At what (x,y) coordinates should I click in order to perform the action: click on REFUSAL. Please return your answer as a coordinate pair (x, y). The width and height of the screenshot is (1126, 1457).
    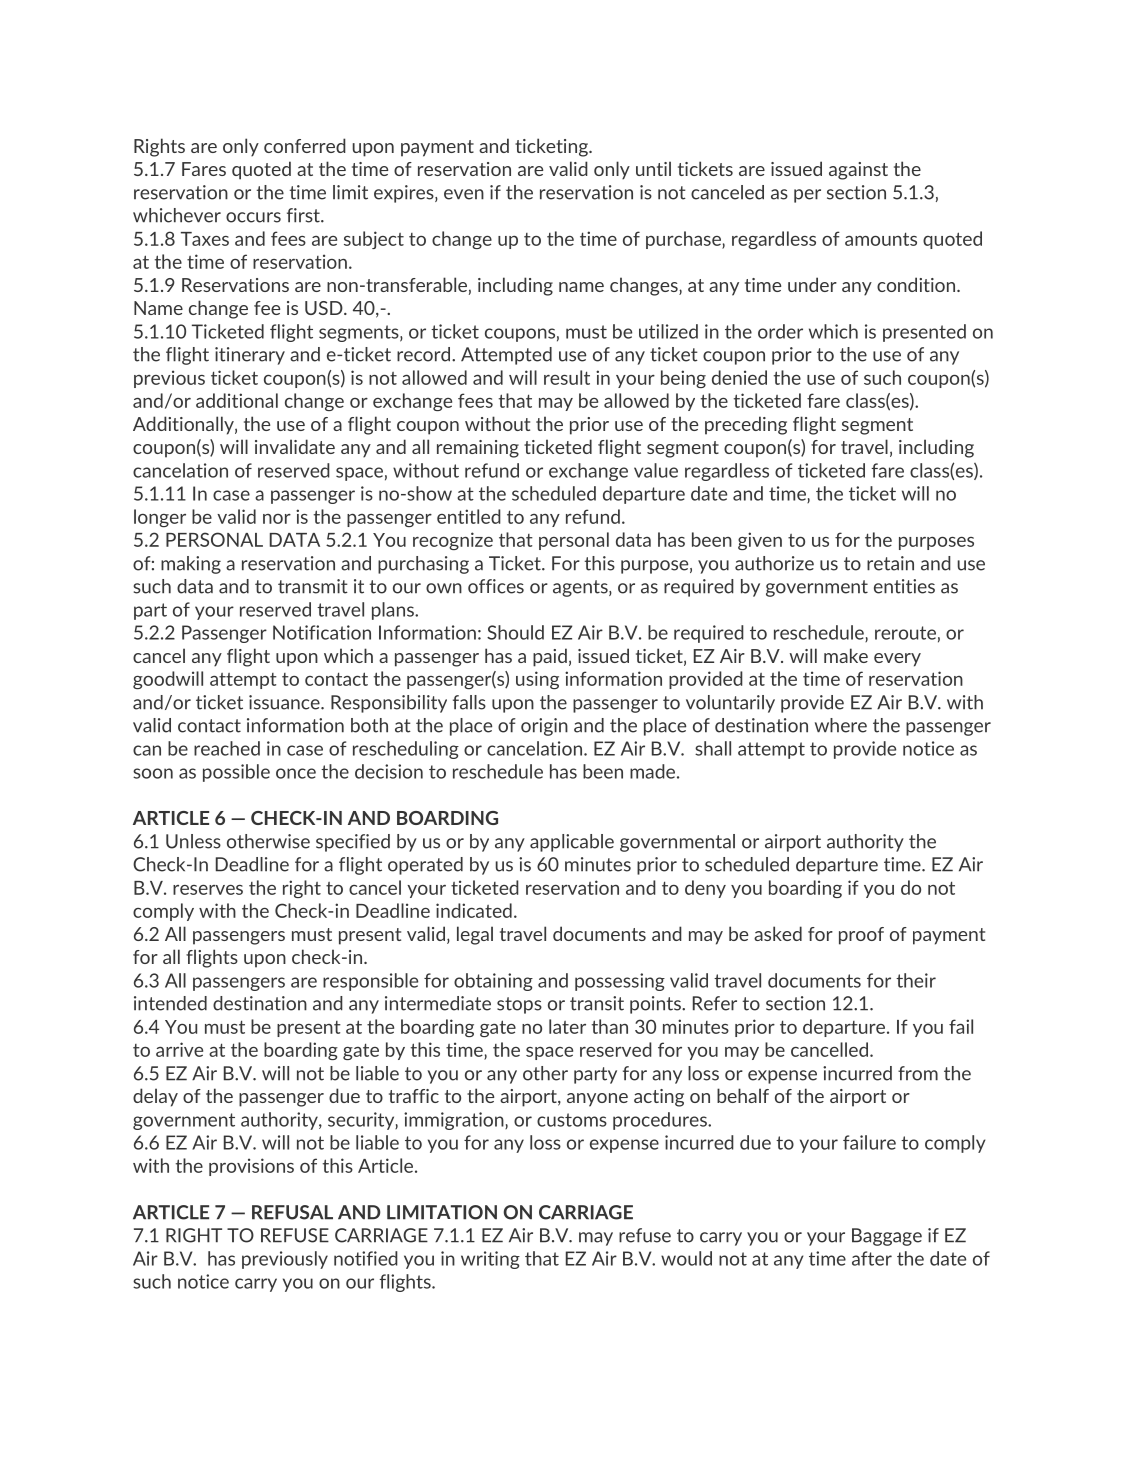
    Looking at the image, I should click on (292, 1212).
